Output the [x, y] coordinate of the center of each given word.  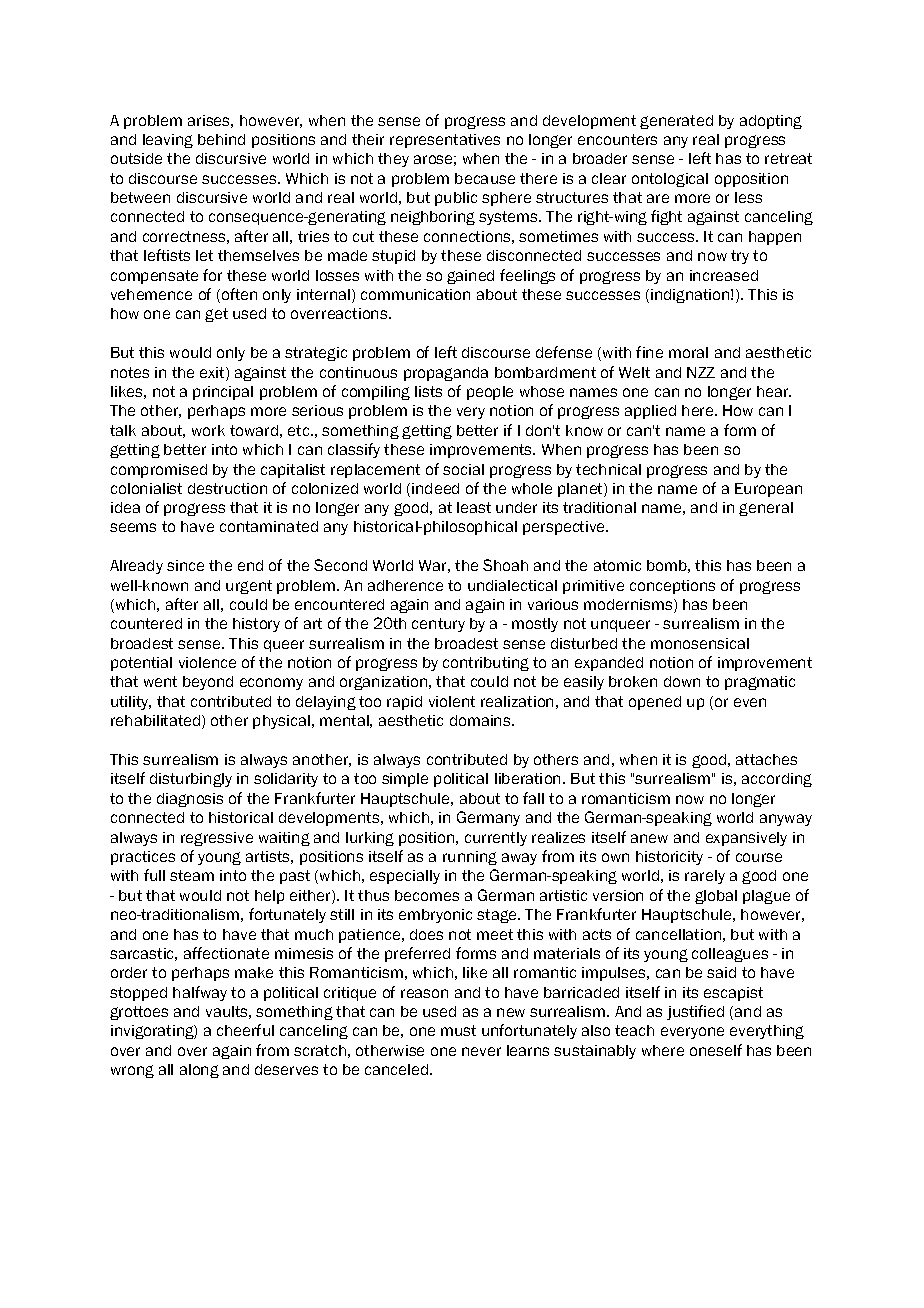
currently [496, 839]
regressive [217, 839]
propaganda [446, 374]
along [199, 1071]
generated [676, 122]
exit [213, 374]
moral [688, 352]
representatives [445, 141]
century [438, 625]
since [185, 565]
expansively [746, 839]
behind [221, 139]
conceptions [672, 587]
